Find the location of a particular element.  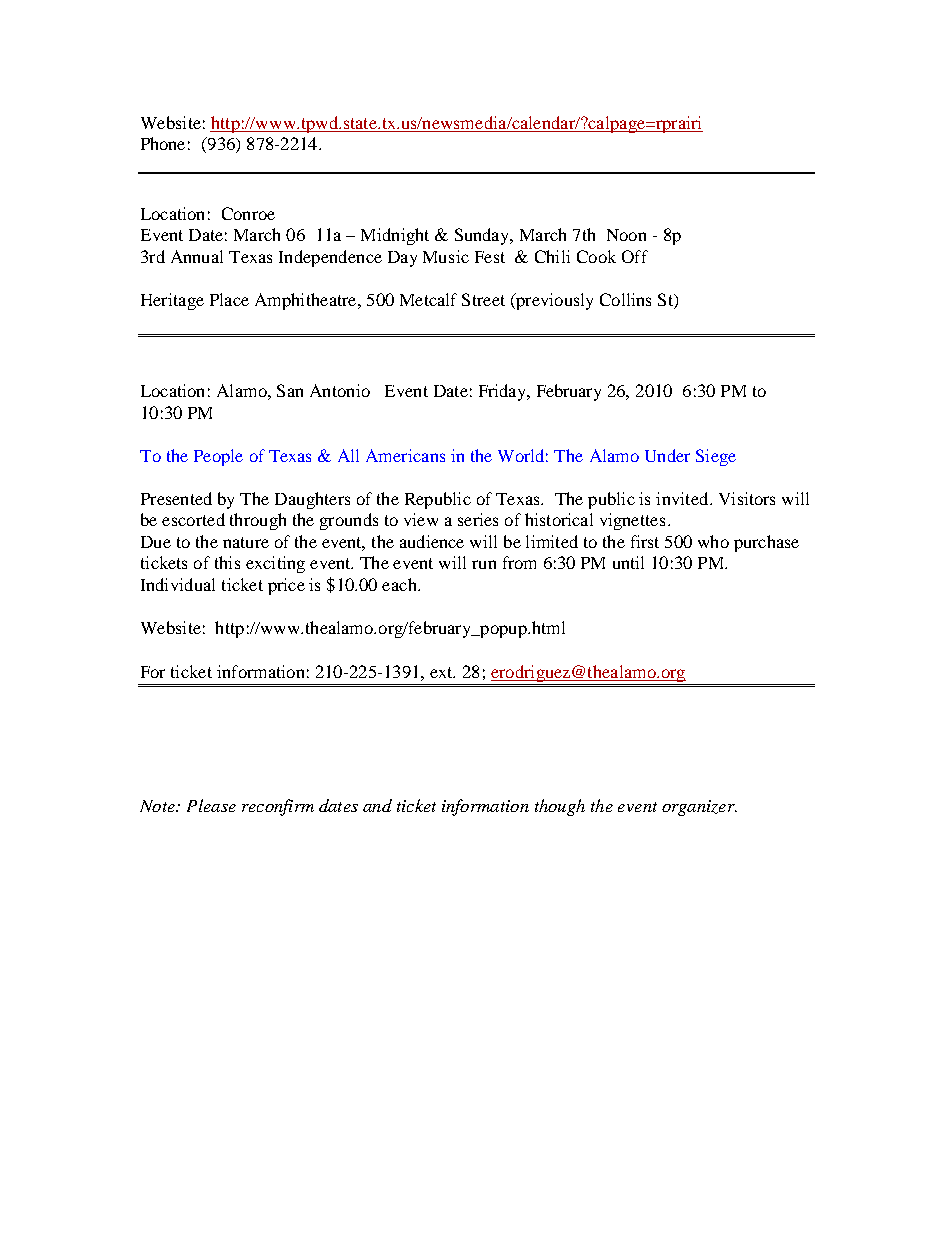

Music is located at coordinates (446, 256).
